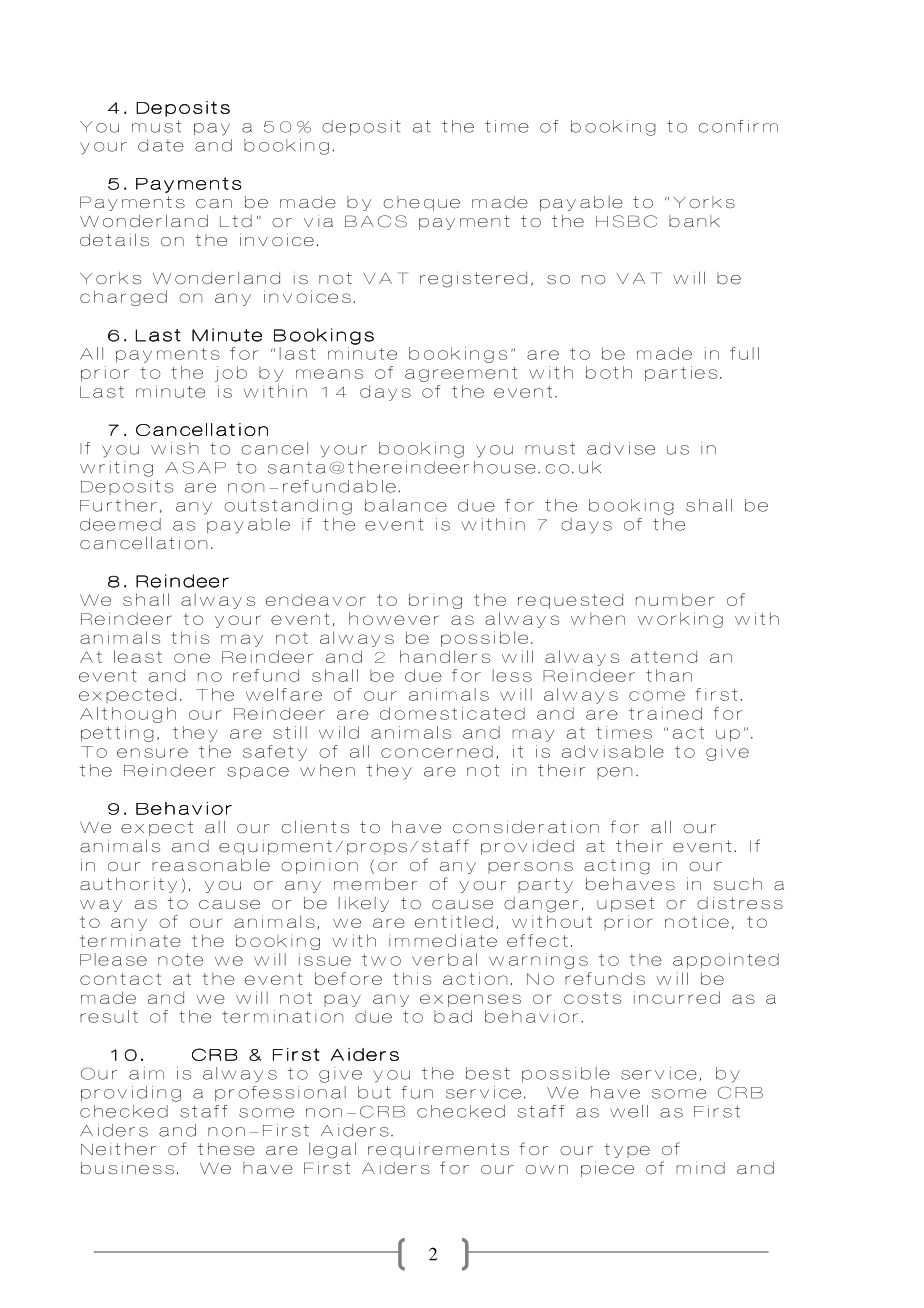 Image resolution: width=924 pixels, height=1308 pixels. Describe the element at coordinates (161, 145) in the document. I see `date` at that location.
